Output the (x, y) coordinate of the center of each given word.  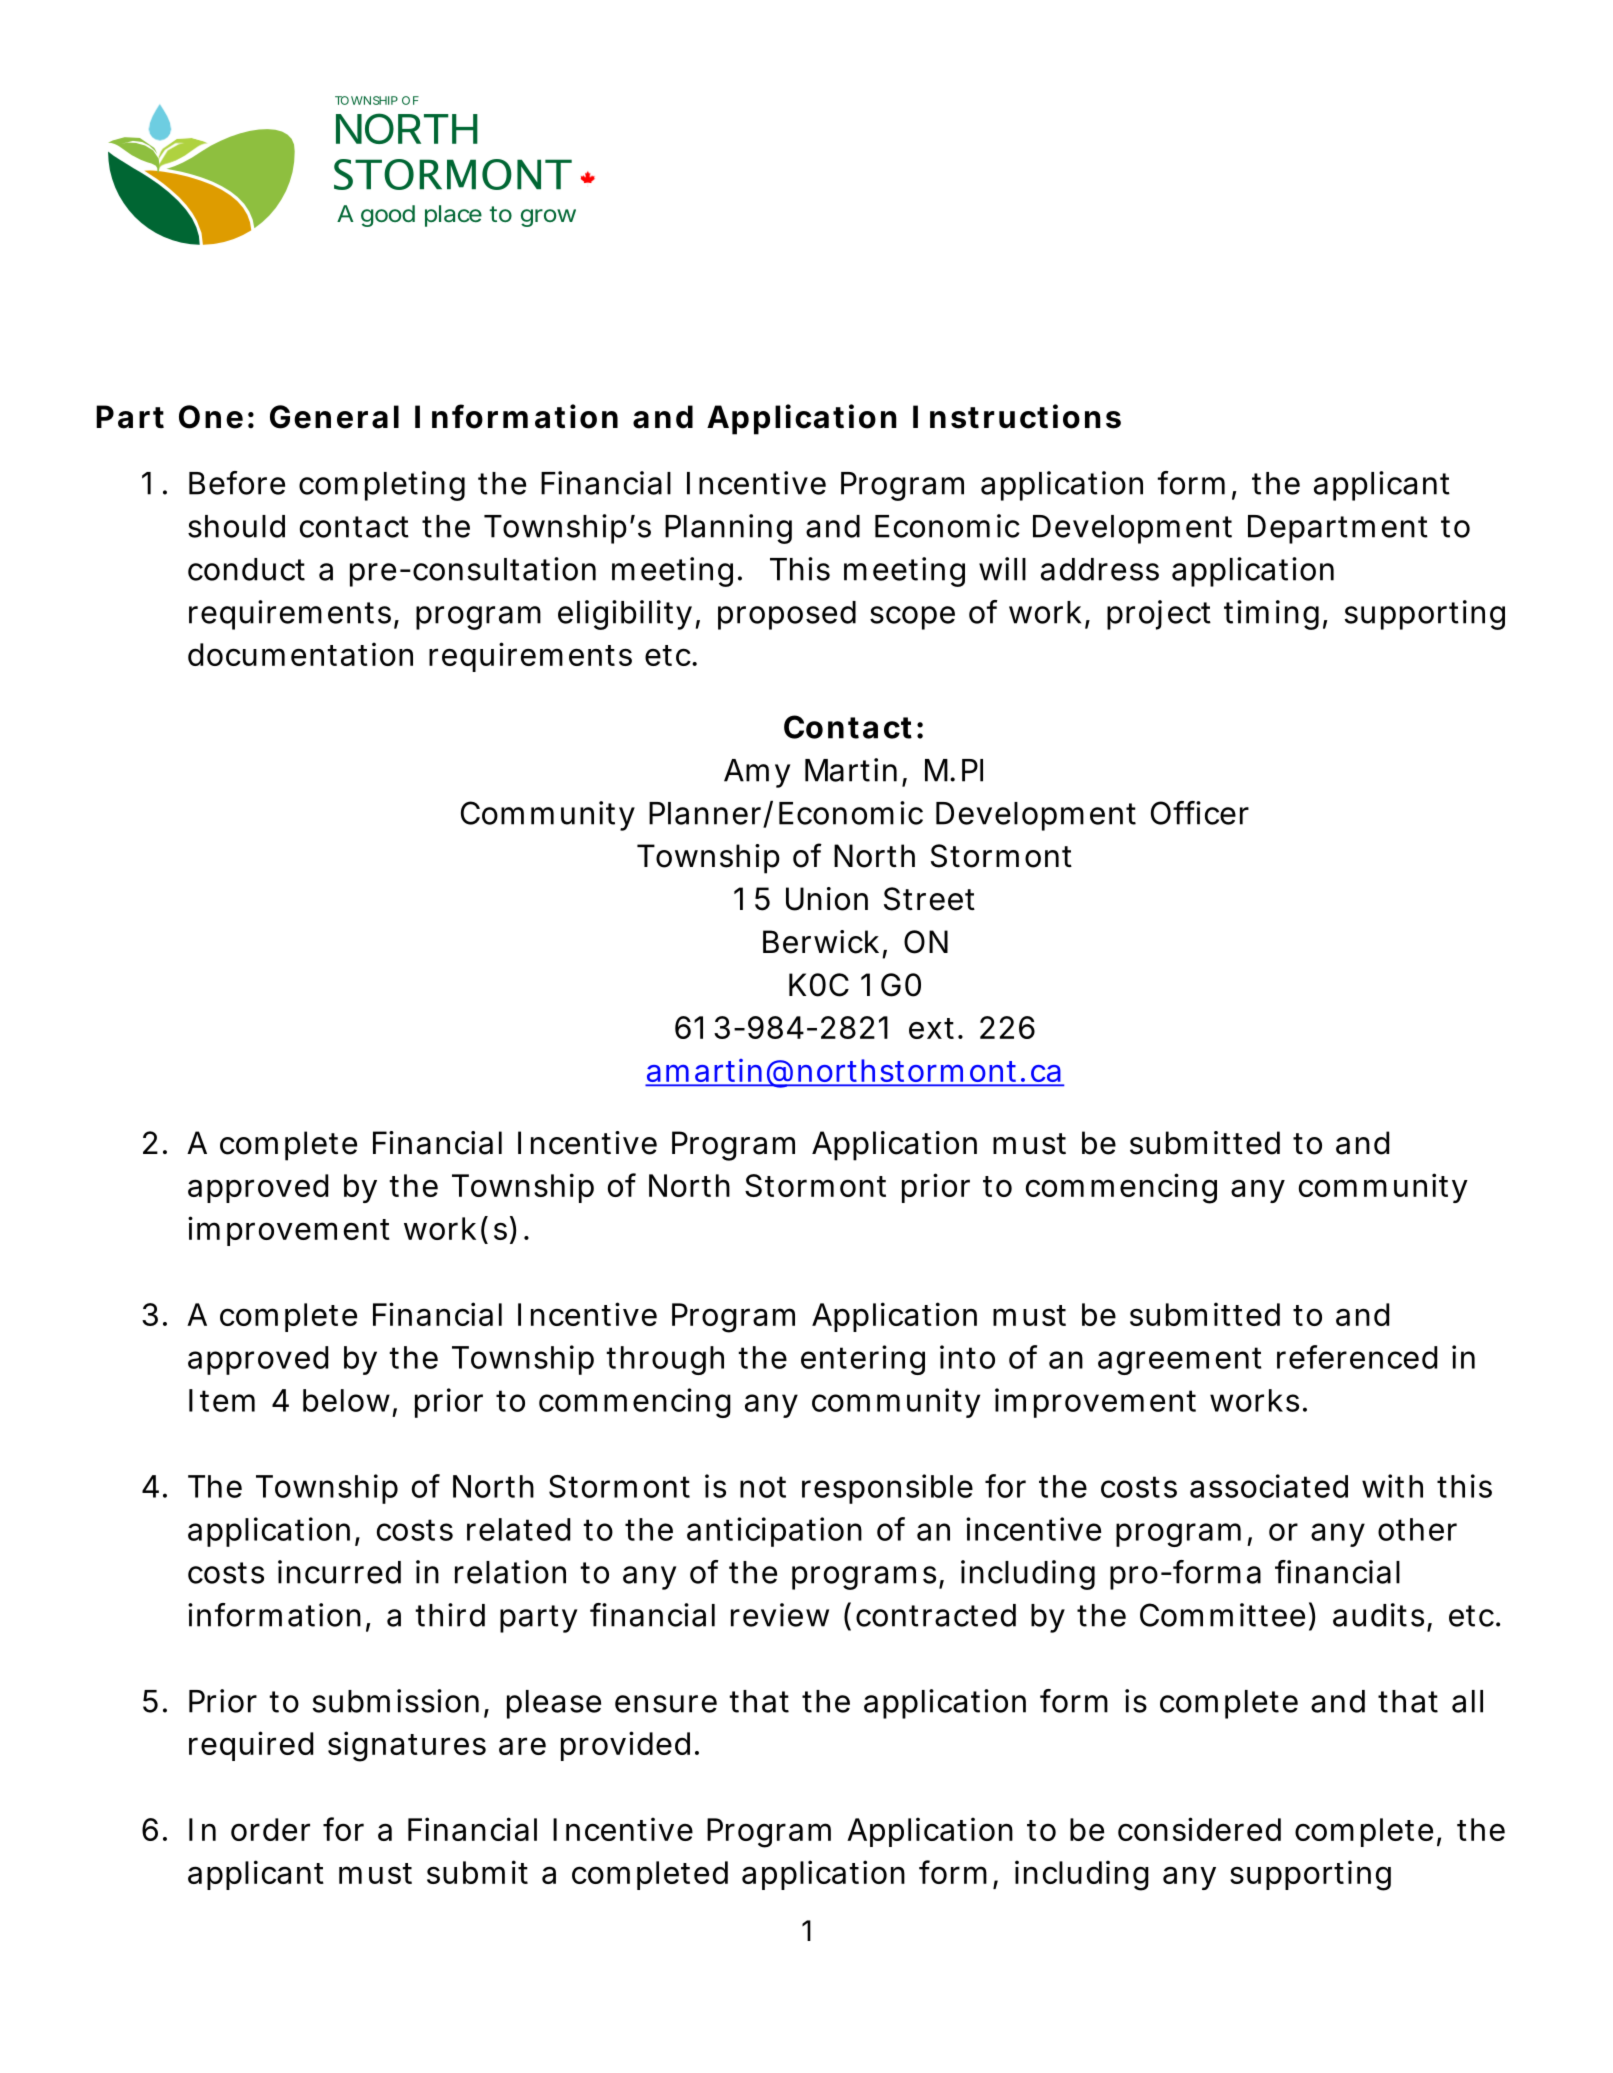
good (388, 216)
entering (863, 1360)
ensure (666, 1704)
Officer (1200, 813)
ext (931, 1028)
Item (222, 1400)
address (1100, 569)
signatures (407, 1746)
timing (1271, 615)
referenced (1357, 1357)
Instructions (1017, 416)
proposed (787, 615)
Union (827, 899)
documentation (300, 654)
